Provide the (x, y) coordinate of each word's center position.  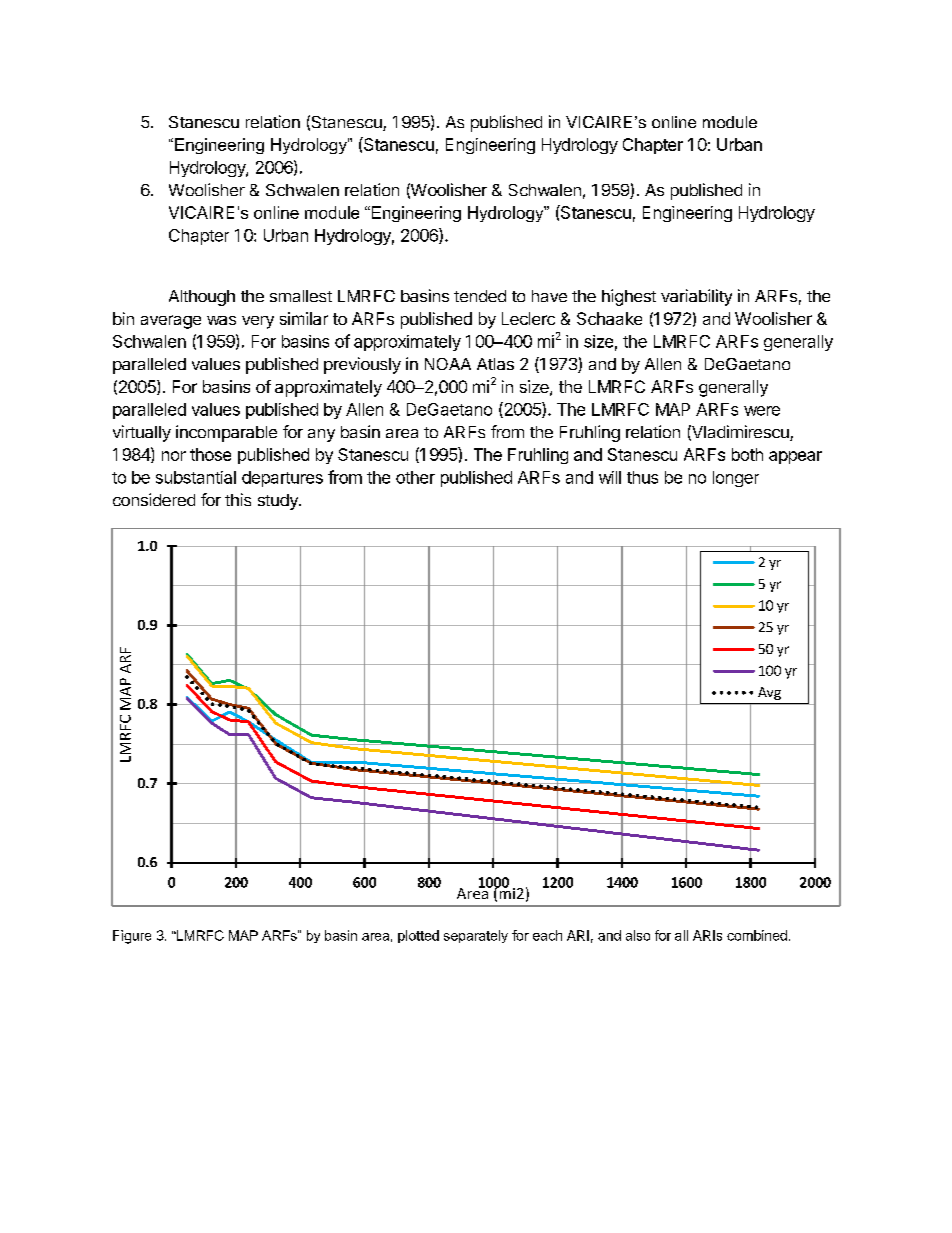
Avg (769, 693)
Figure (132, 937)
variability (696, 297)
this (238, 499)
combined (757, 935)
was (221, 320)
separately (476, 936)
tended (480, 296)
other (415, 477)
